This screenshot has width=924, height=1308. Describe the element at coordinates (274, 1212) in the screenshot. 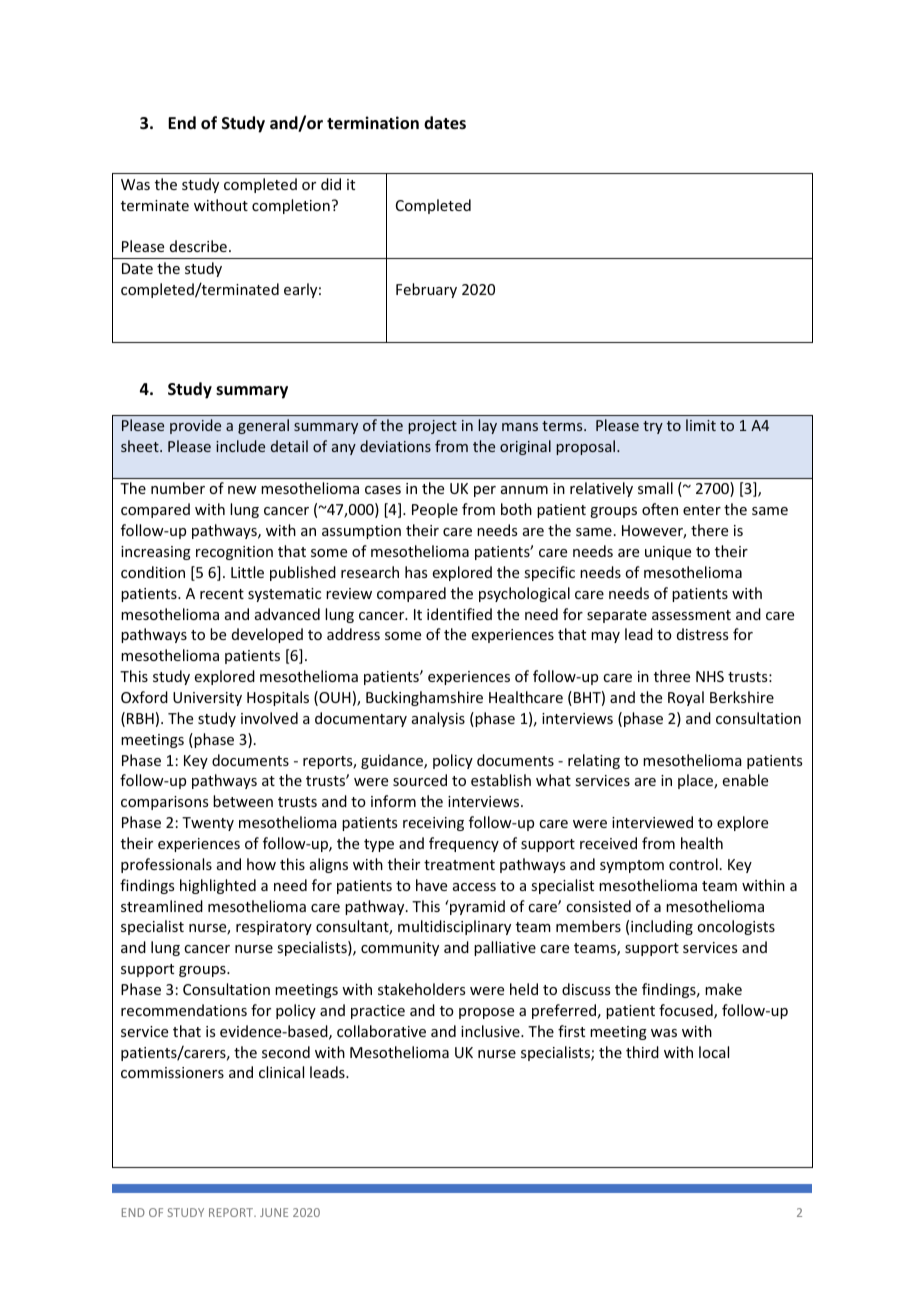

I see `JUNE` at that location.
